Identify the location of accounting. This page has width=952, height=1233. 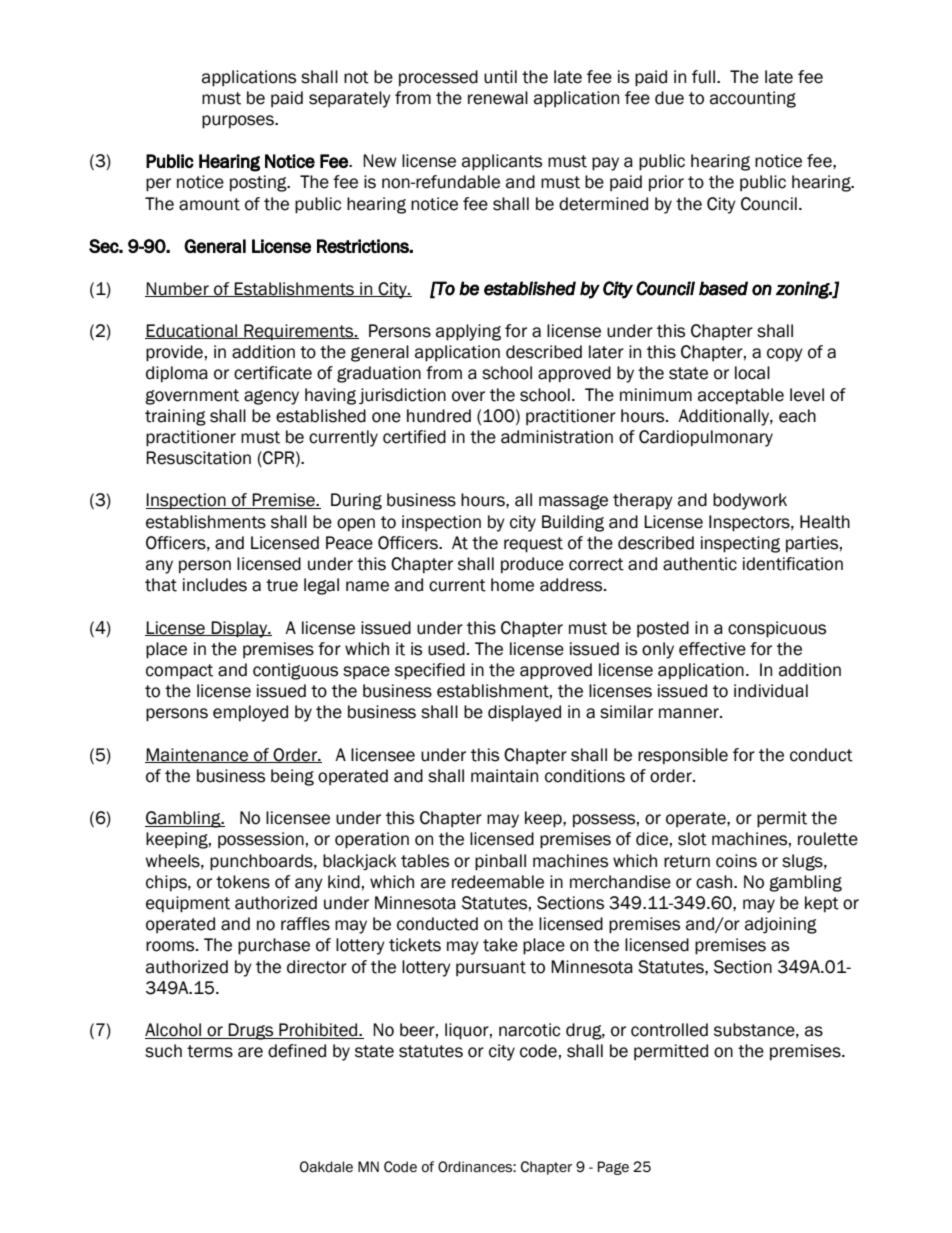
(753, 99).
